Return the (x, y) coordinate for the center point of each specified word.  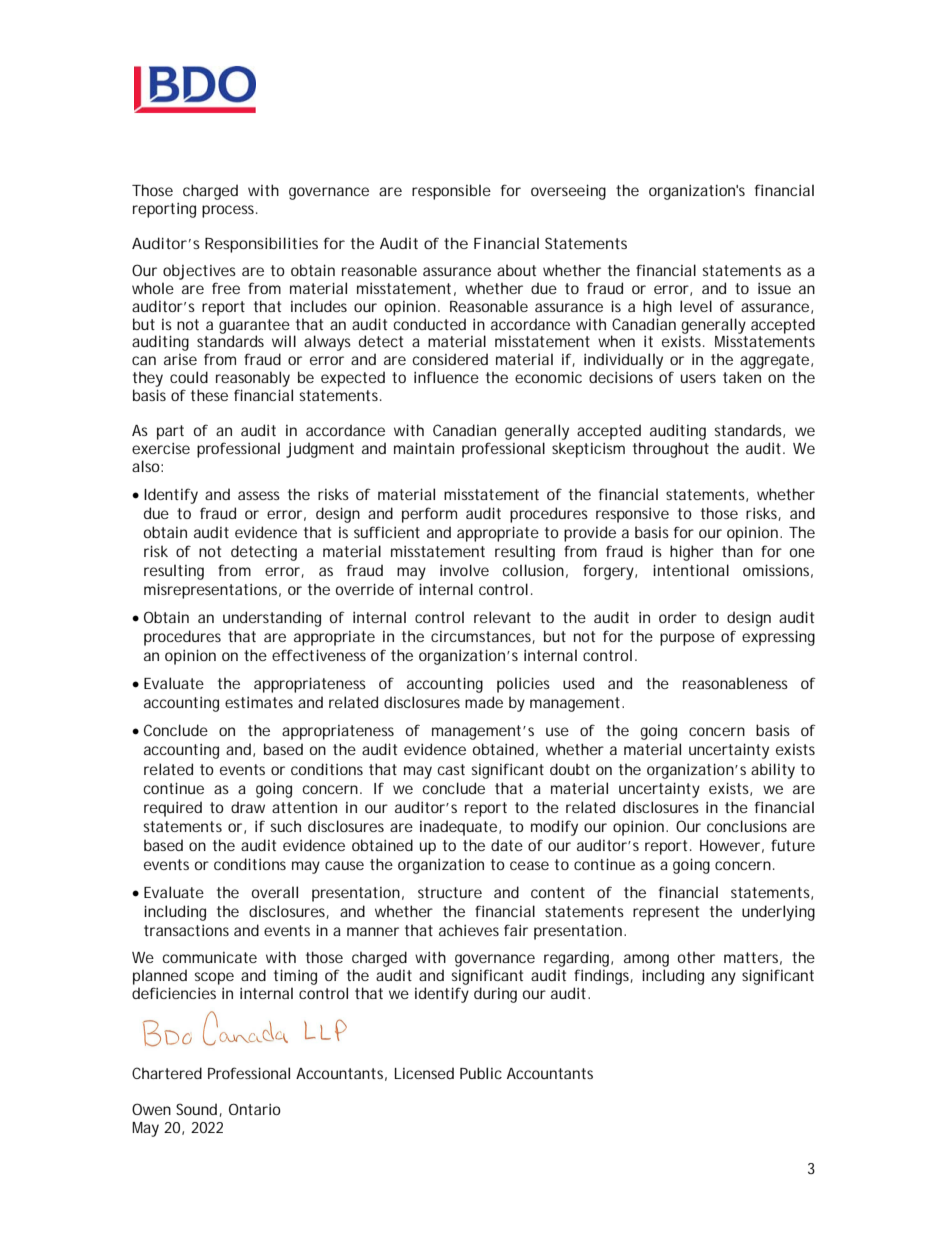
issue (774, 288)
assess (259, 495)
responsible (451, 192)
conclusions (747, 826)
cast (451, 769)
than (737, 551)
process (228, 211)
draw (248, 807)
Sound (196, 1109)
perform (429, 515)
